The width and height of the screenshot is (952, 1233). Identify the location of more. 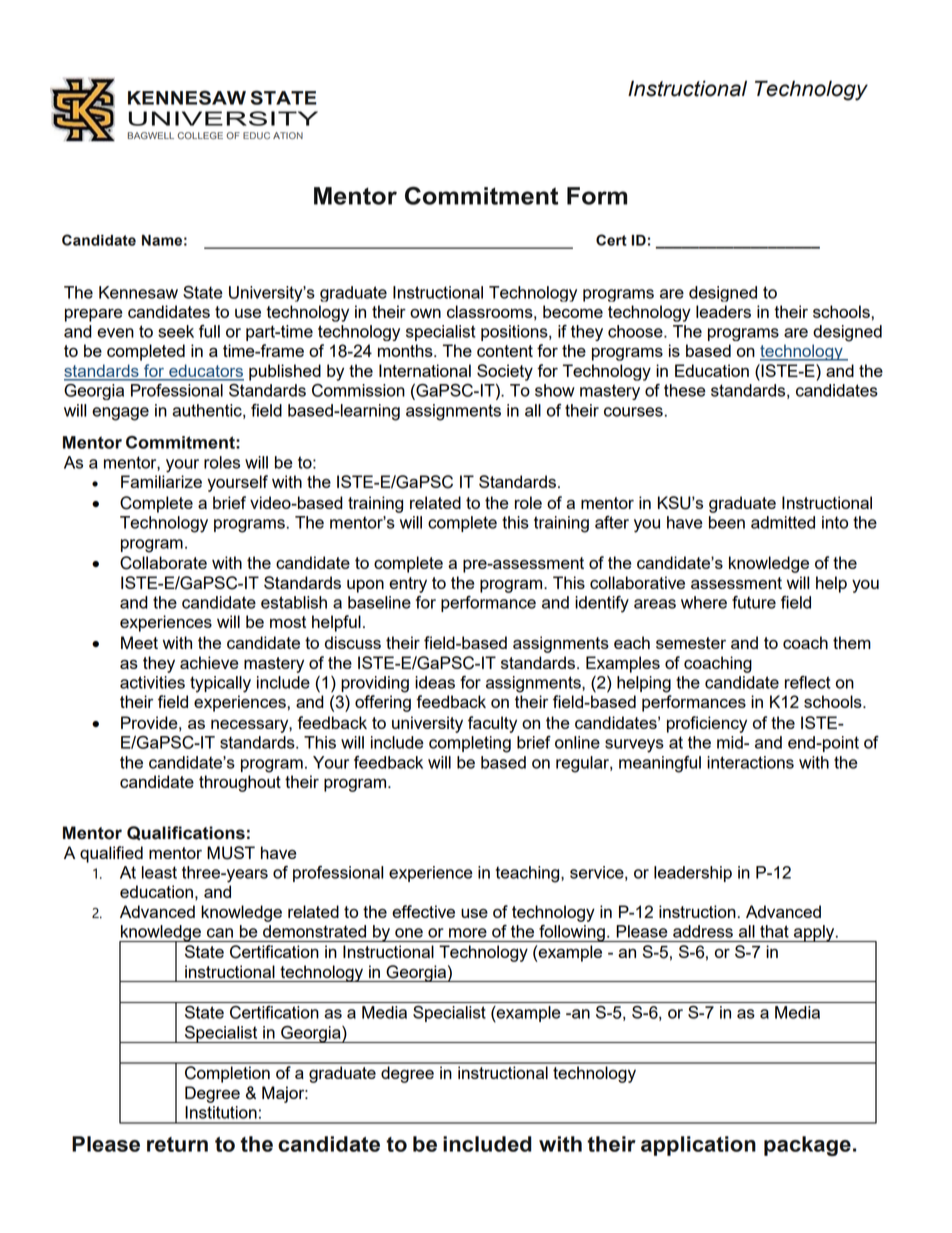
(468, 933).
